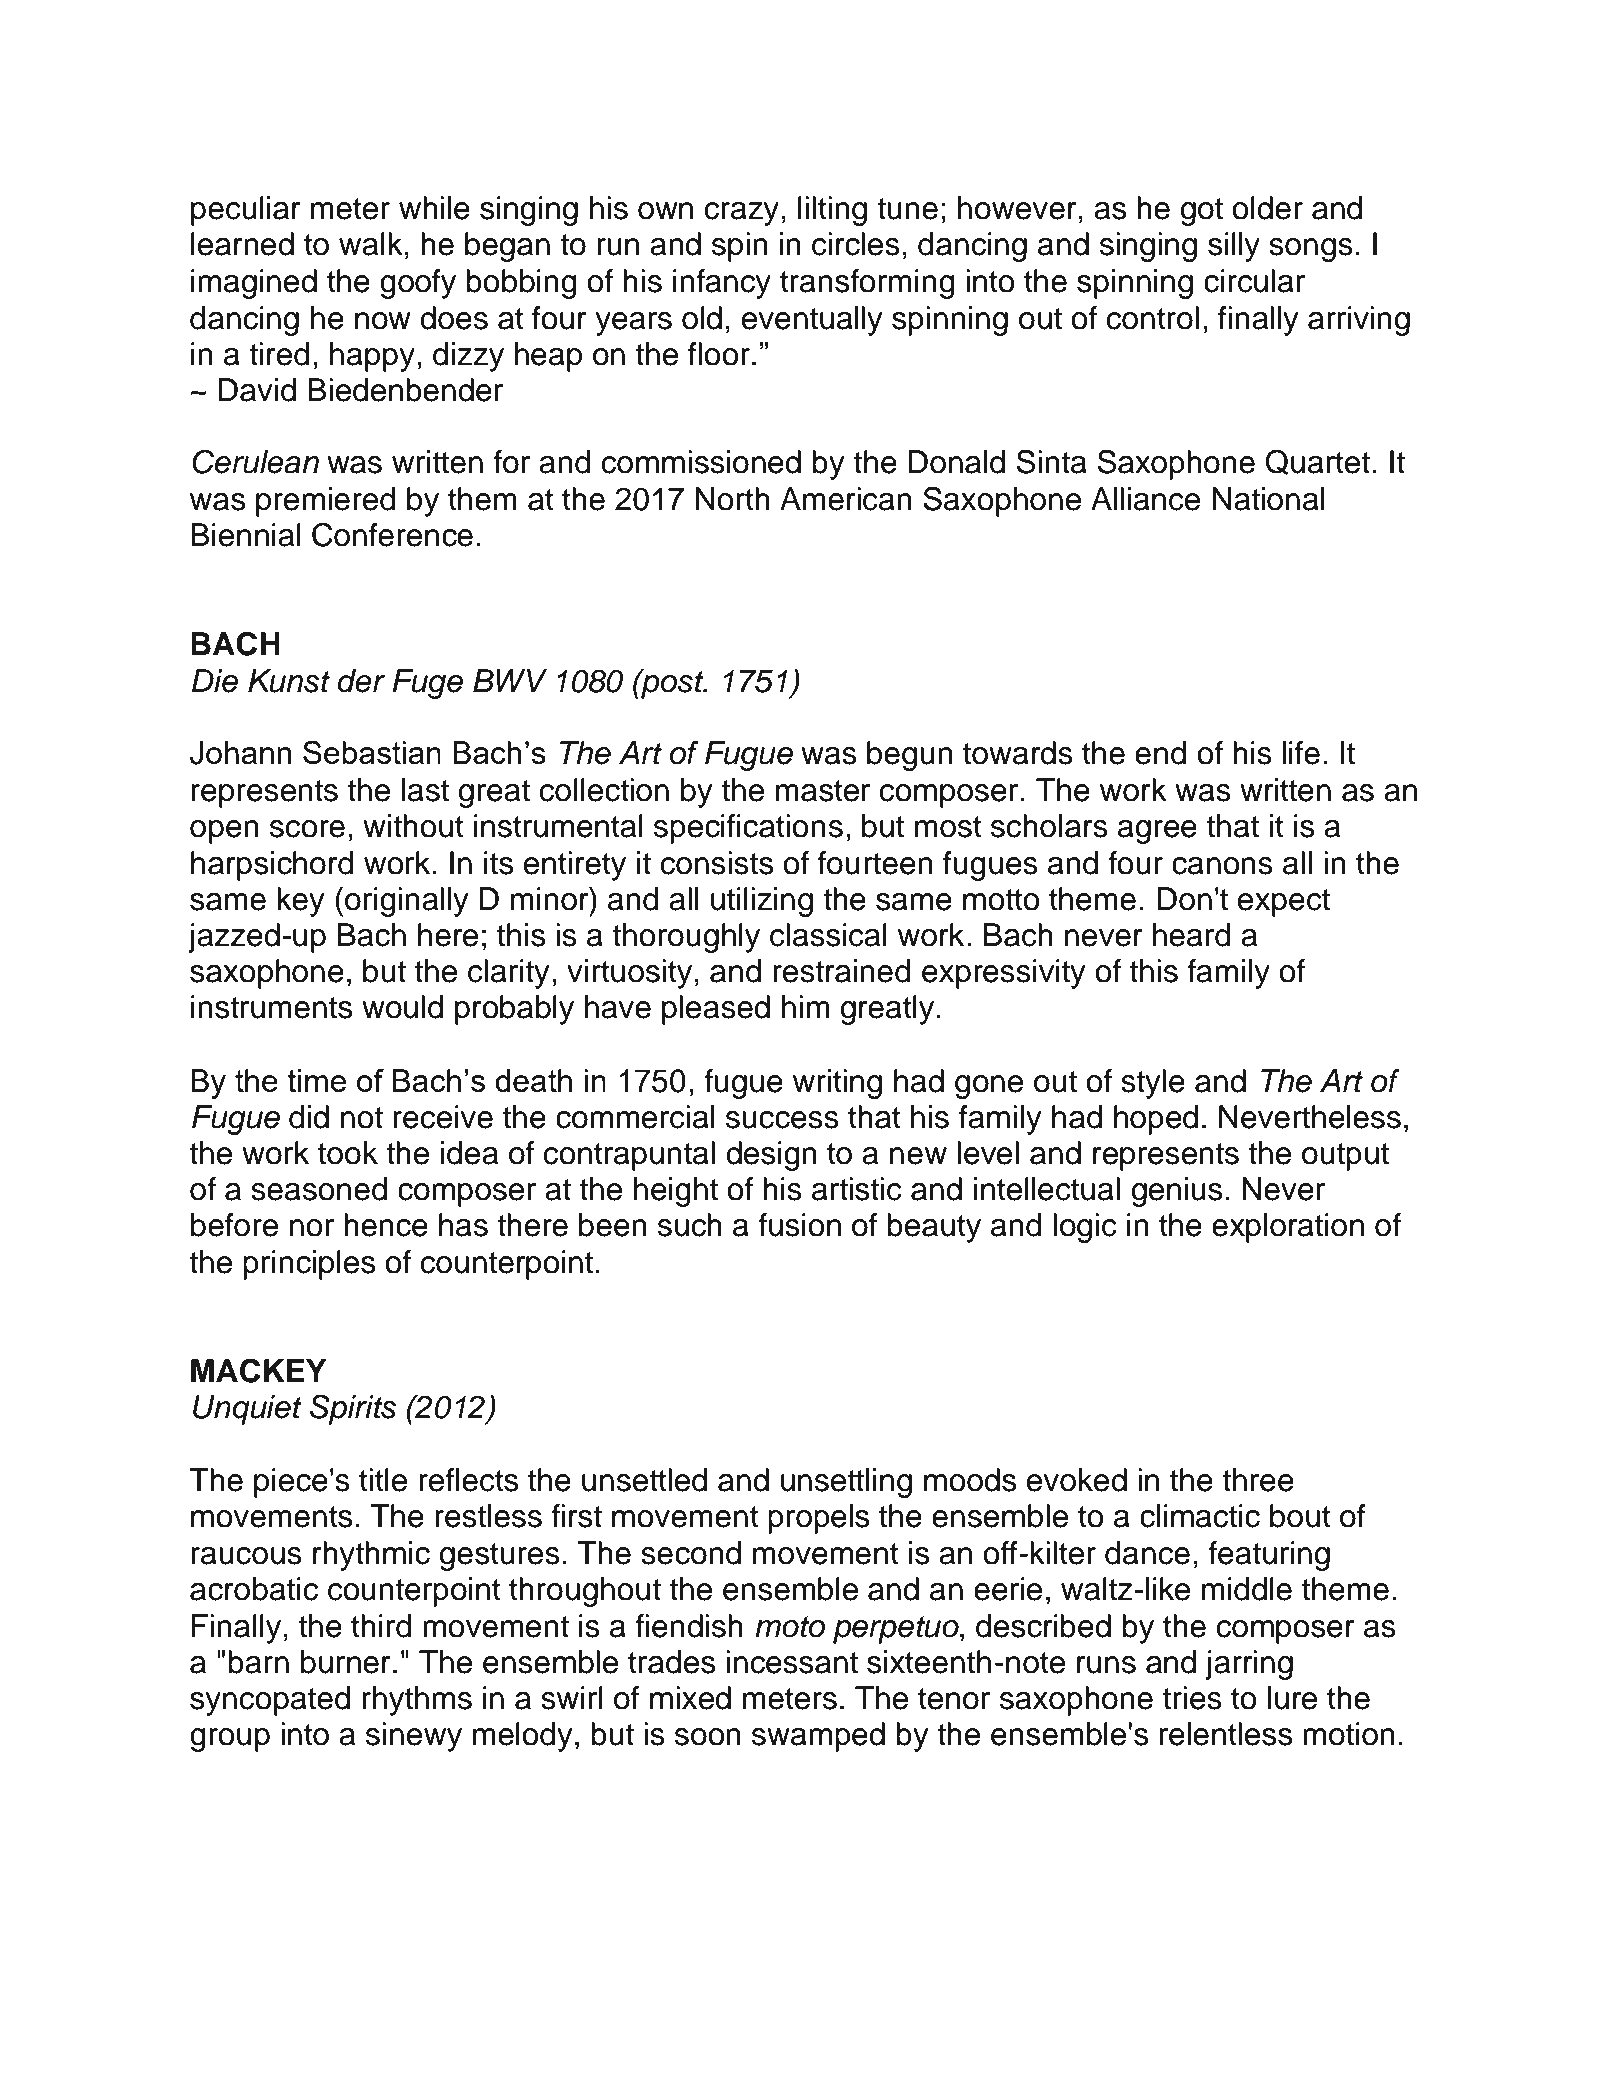  Describe the element at coordinates (806, 1006) in the page. I see `him` at that location.
